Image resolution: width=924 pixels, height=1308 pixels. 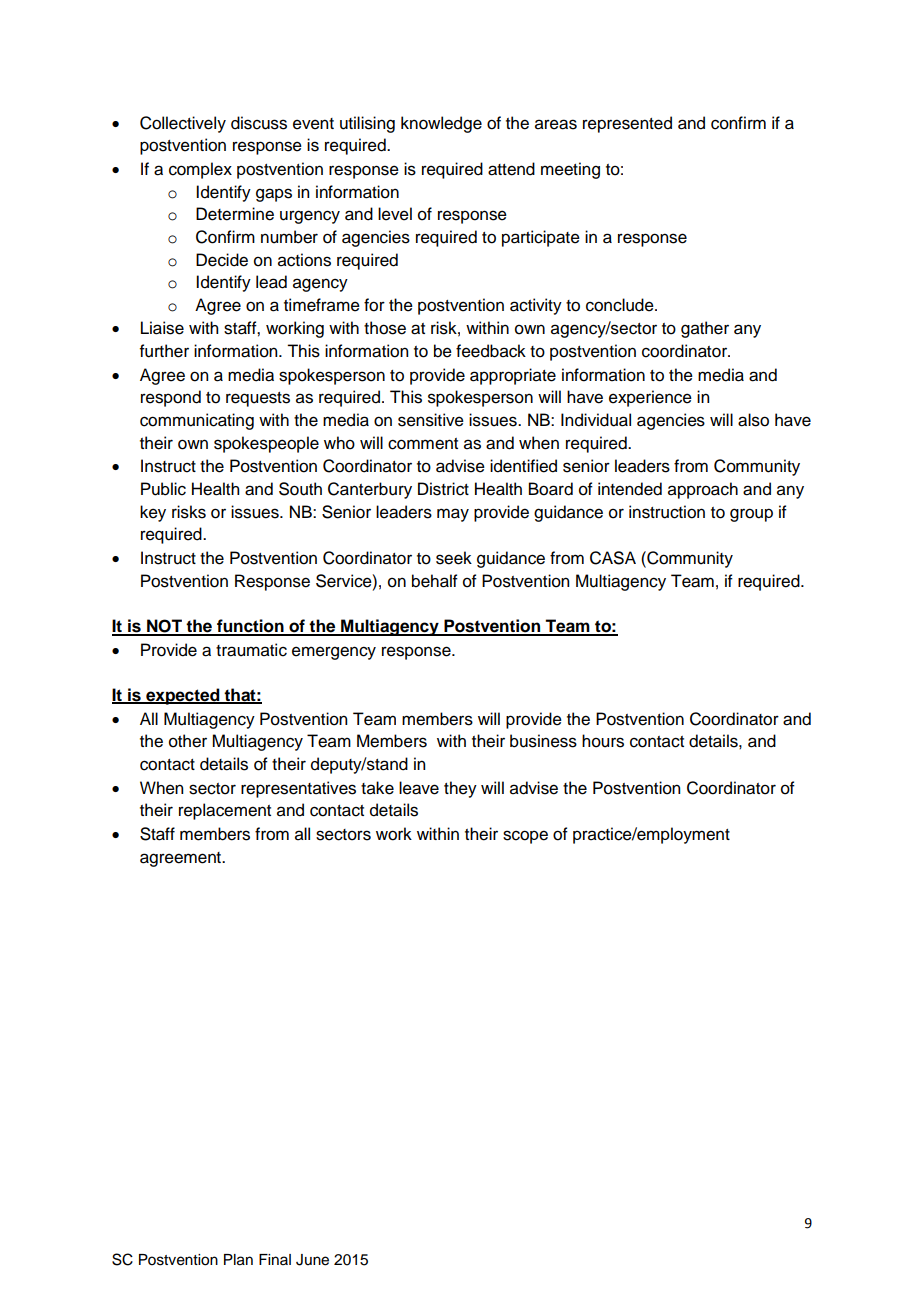 I want to click on replacement, so click(x=225, y=811).
